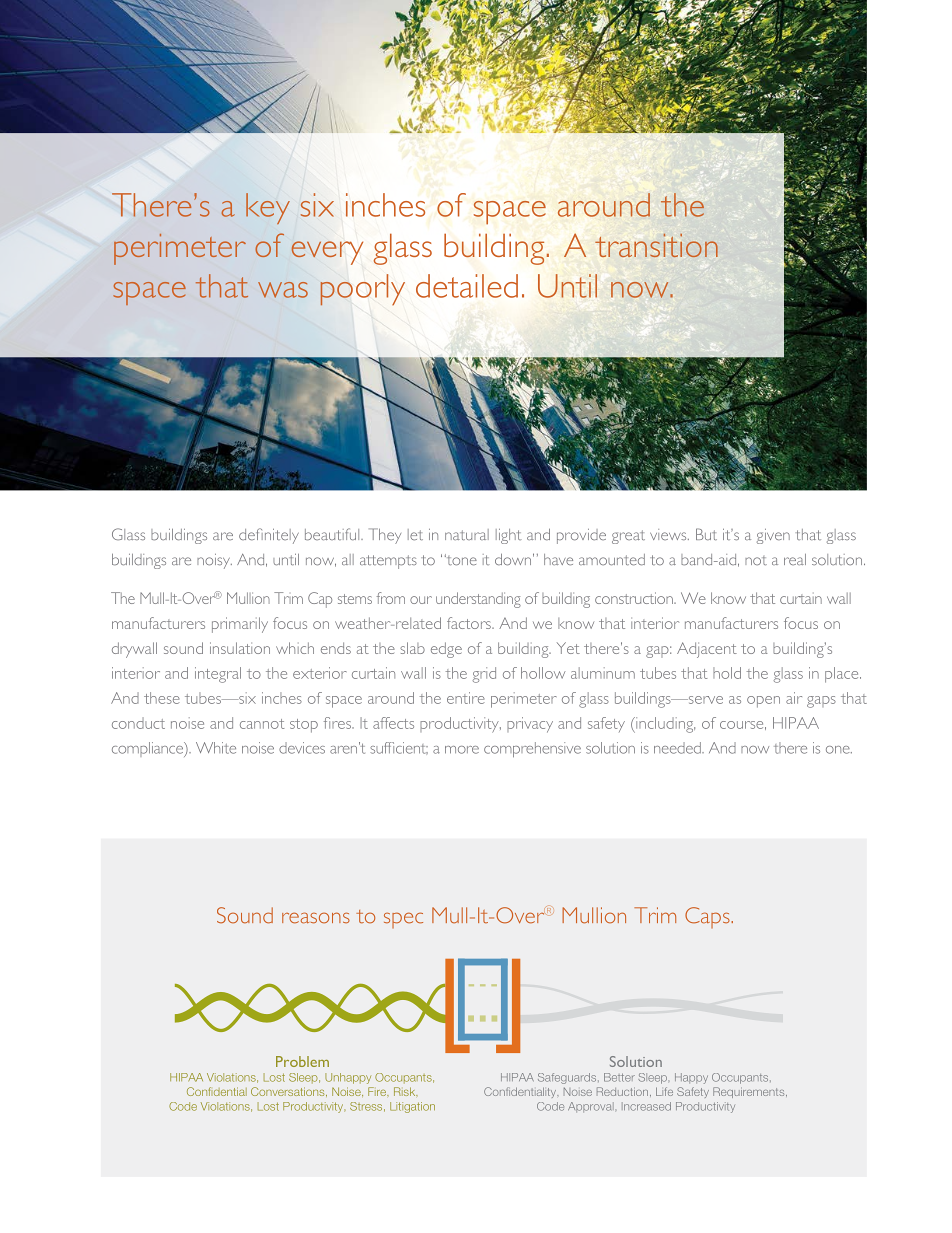  What do you see at coordinates (462, 750) in the screenshot?
I see `more` at bounding box center [462, 750].
